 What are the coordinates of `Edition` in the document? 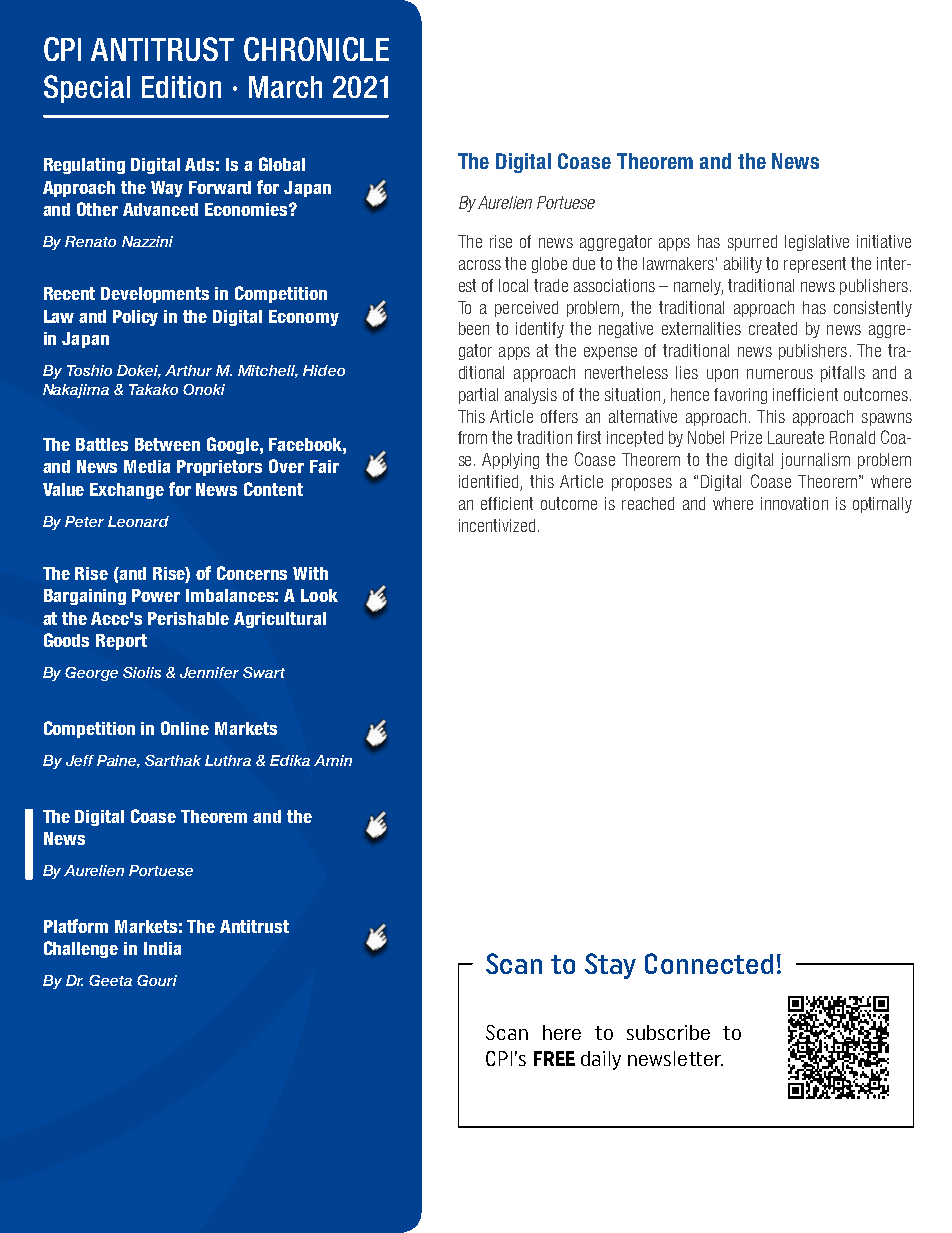 It's located at (181, 87).
